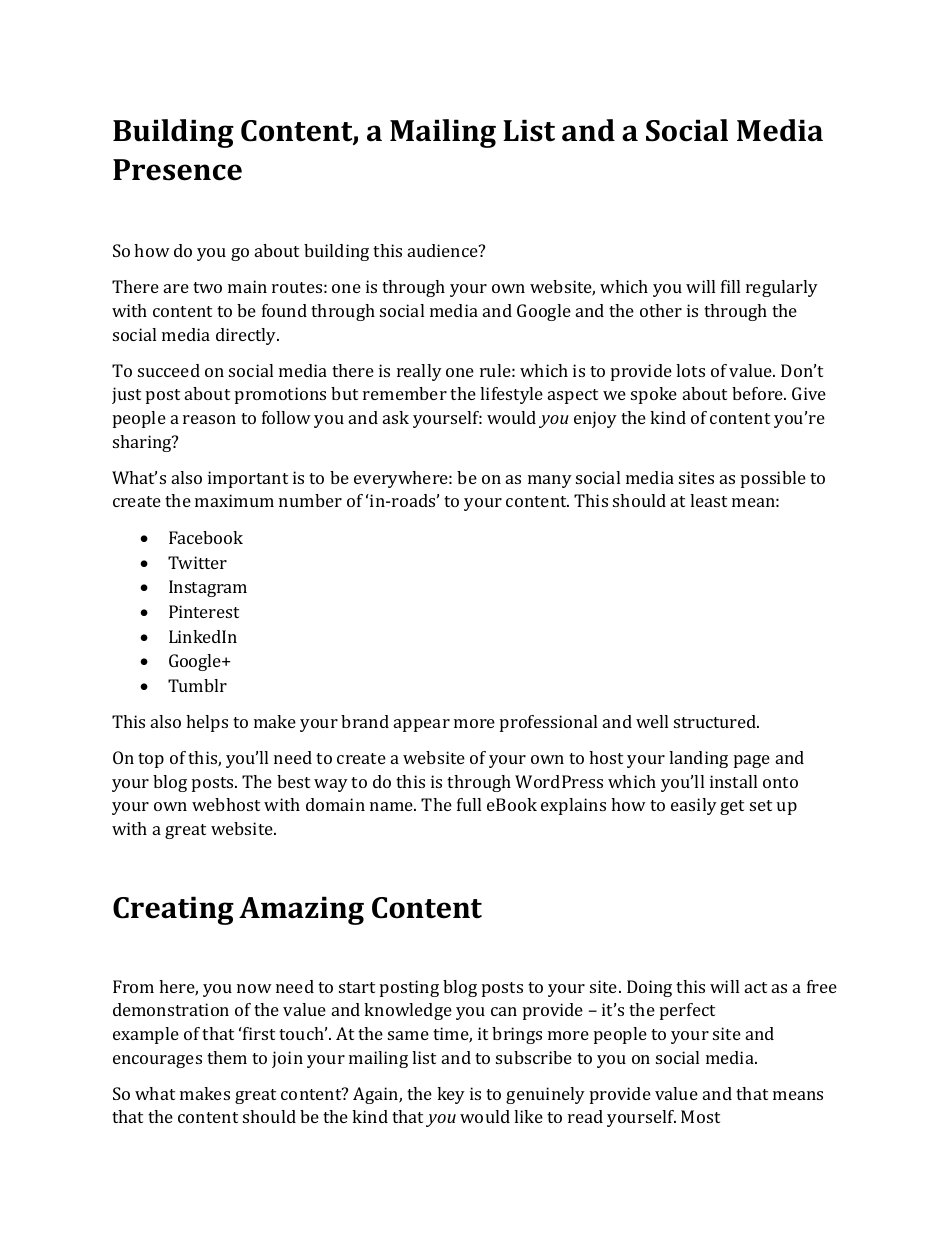  Describe the element at coordinates (234, 500) in the page. I see `maximum` at that location.
